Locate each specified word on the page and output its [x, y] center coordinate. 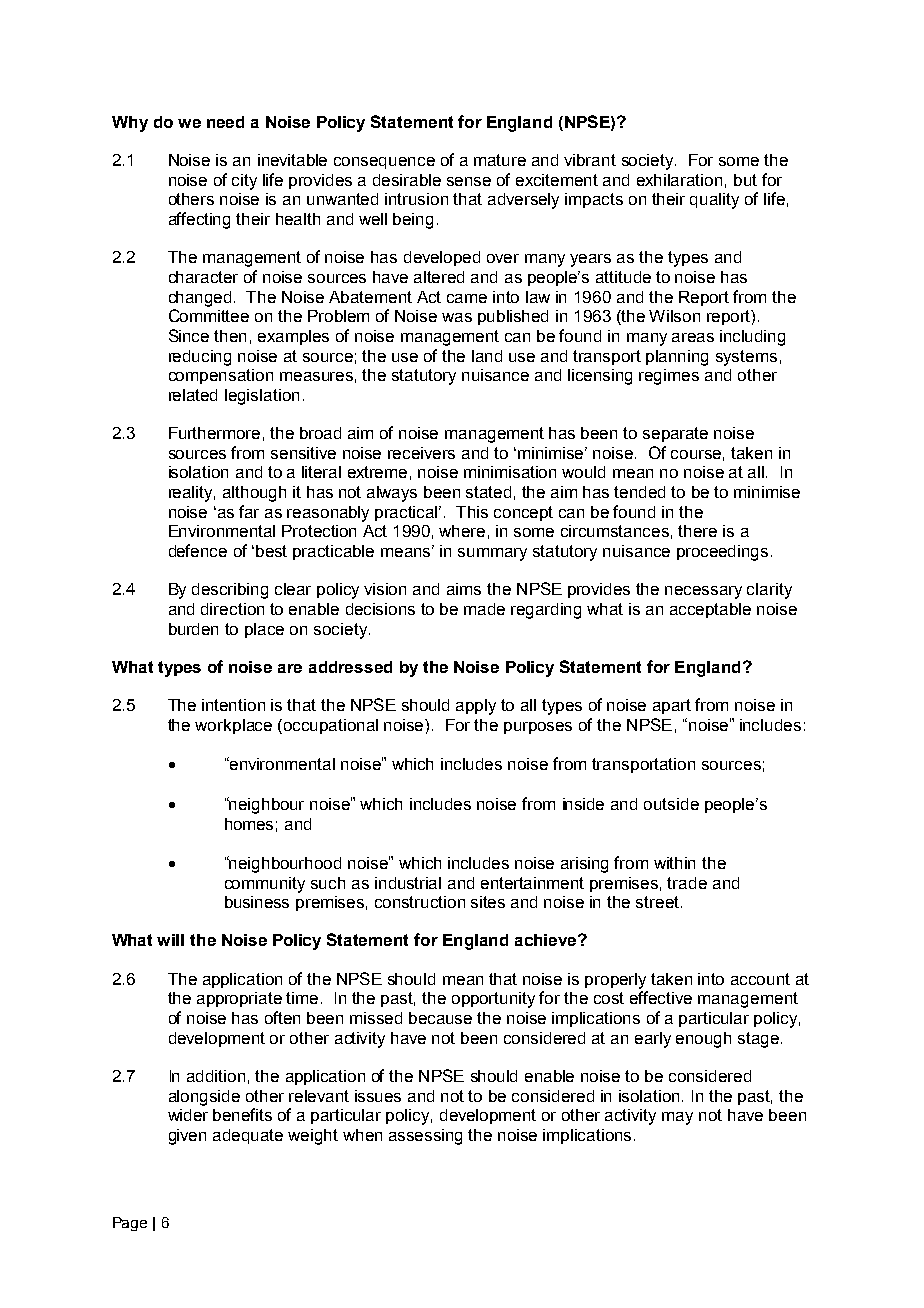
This [472, 512]
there [697, 531]
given [187, 1137]
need [225, 122]
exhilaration [679, 180]
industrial [408, 883]
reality [192, 494]
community [265, 885]
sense [469, 181]
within [674, 863]
